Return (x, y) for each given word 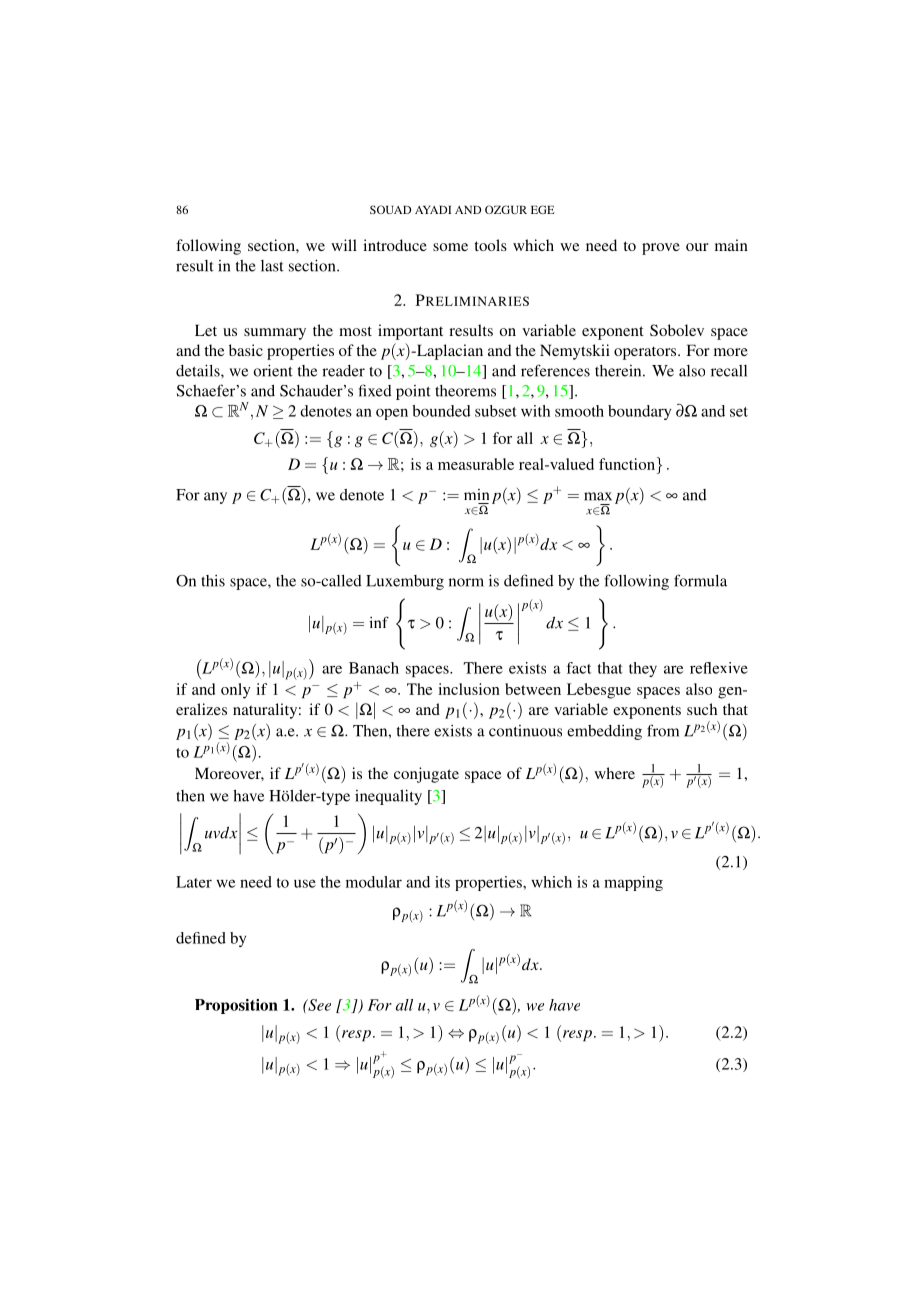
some (450, 247)
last (272, 266)
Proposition (236, 1006)
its (442, 882)
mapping (633, 883)
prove (661, 249)
